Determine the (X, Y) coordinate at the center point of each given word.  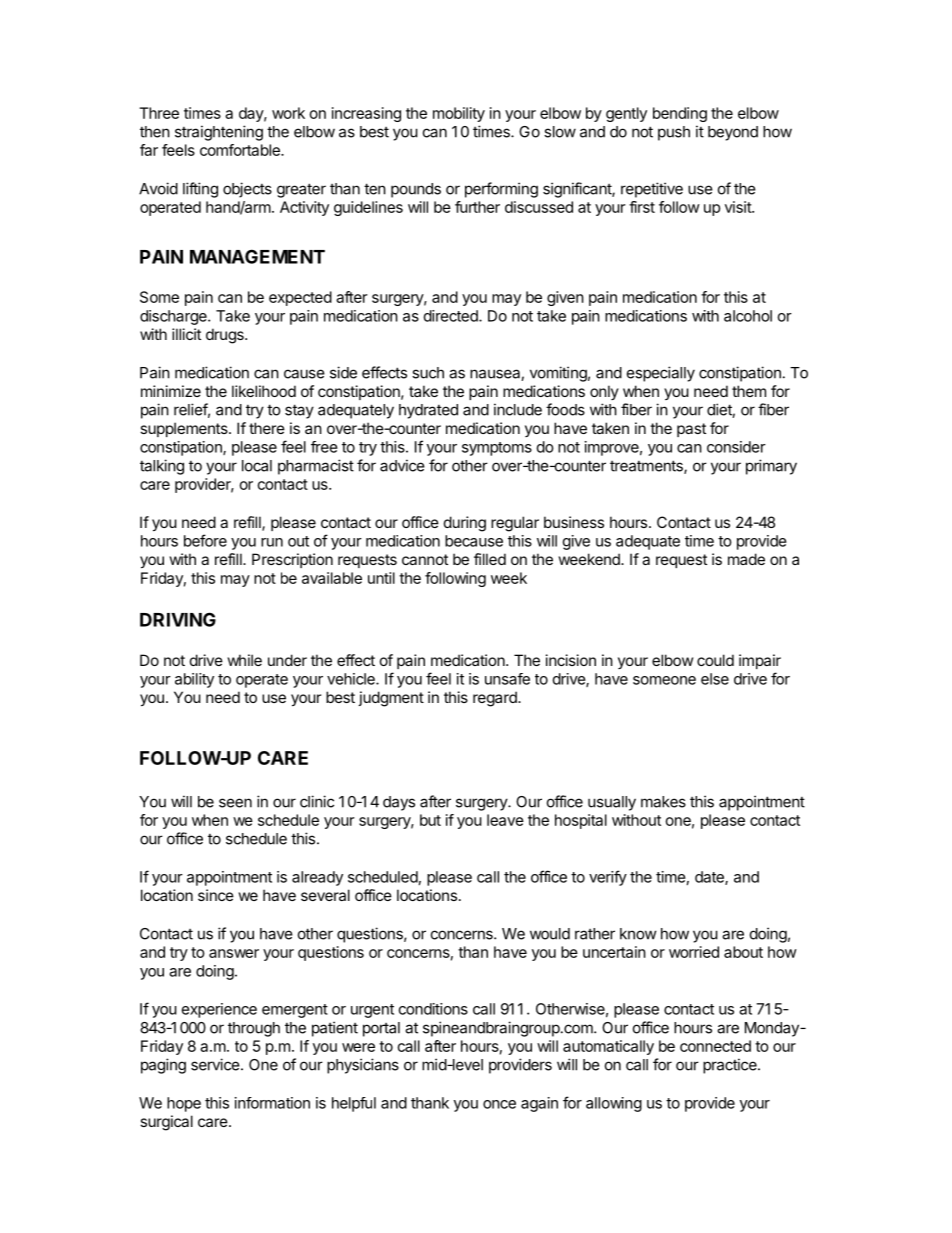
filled (490, 559)
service (216, 1064)
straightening (219, 133)
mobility (459, 114)
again (539, 1104)
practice (731, 1066)
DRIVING (178, 619)
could (715, 660)
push (674, 133)
